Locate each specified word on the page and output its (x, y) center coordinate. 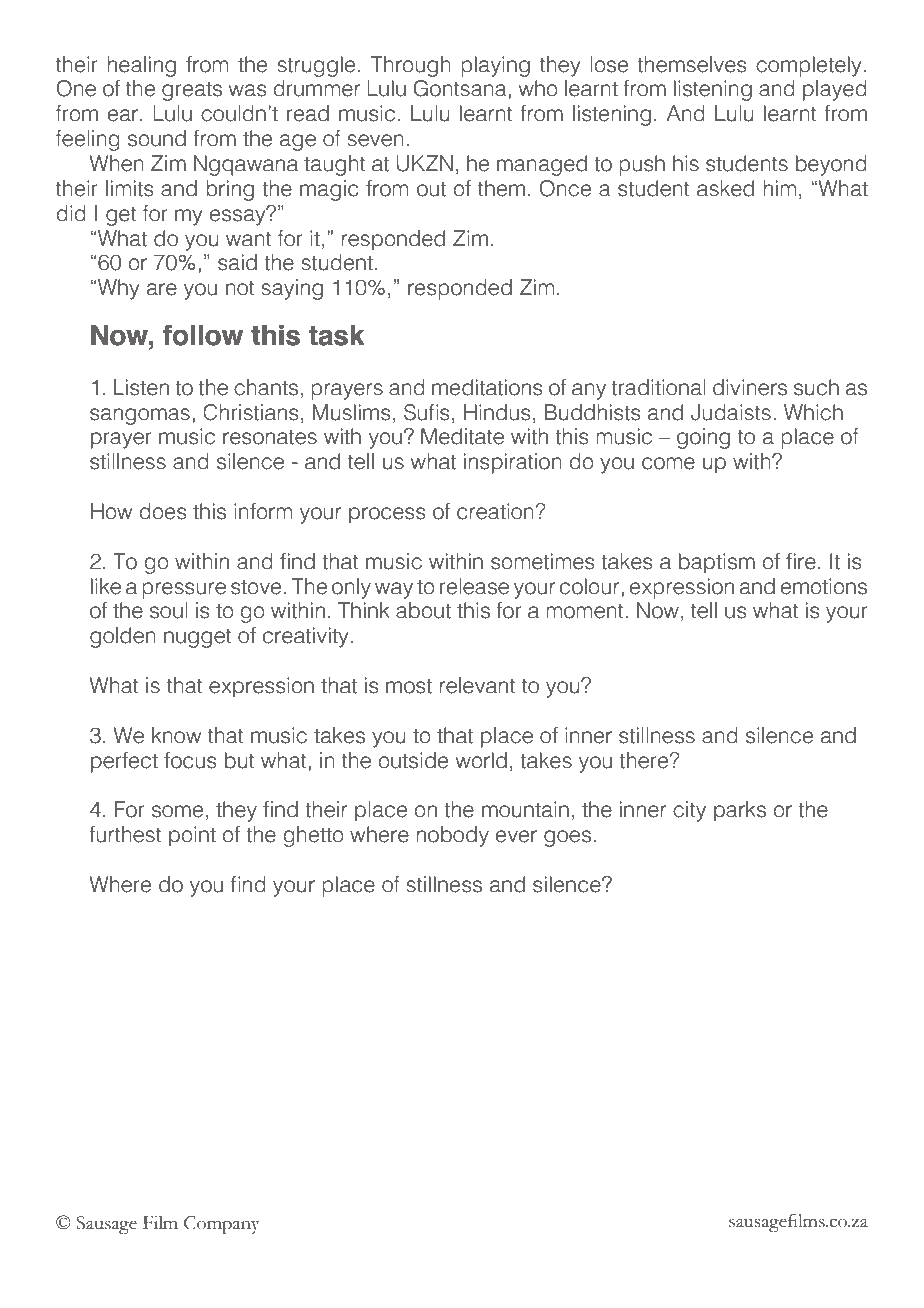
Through (411, 66)
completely (809, 66)
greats (192, 91)
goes (567, 838)
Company (222, 1225)
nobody (452, 836)
